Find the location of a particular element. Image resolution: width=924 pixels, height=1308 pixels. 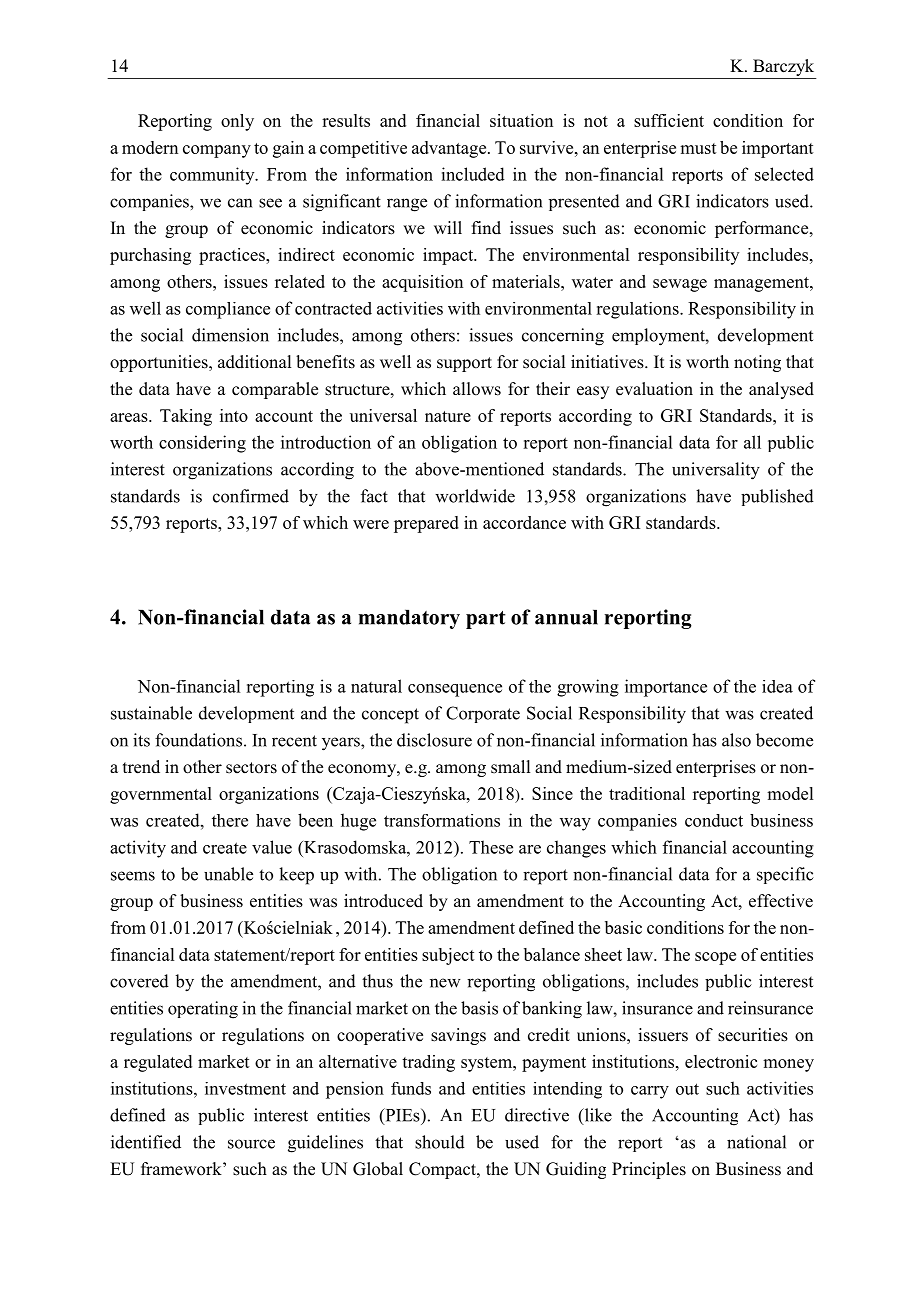

importance is located at coordinates (666, 688).
